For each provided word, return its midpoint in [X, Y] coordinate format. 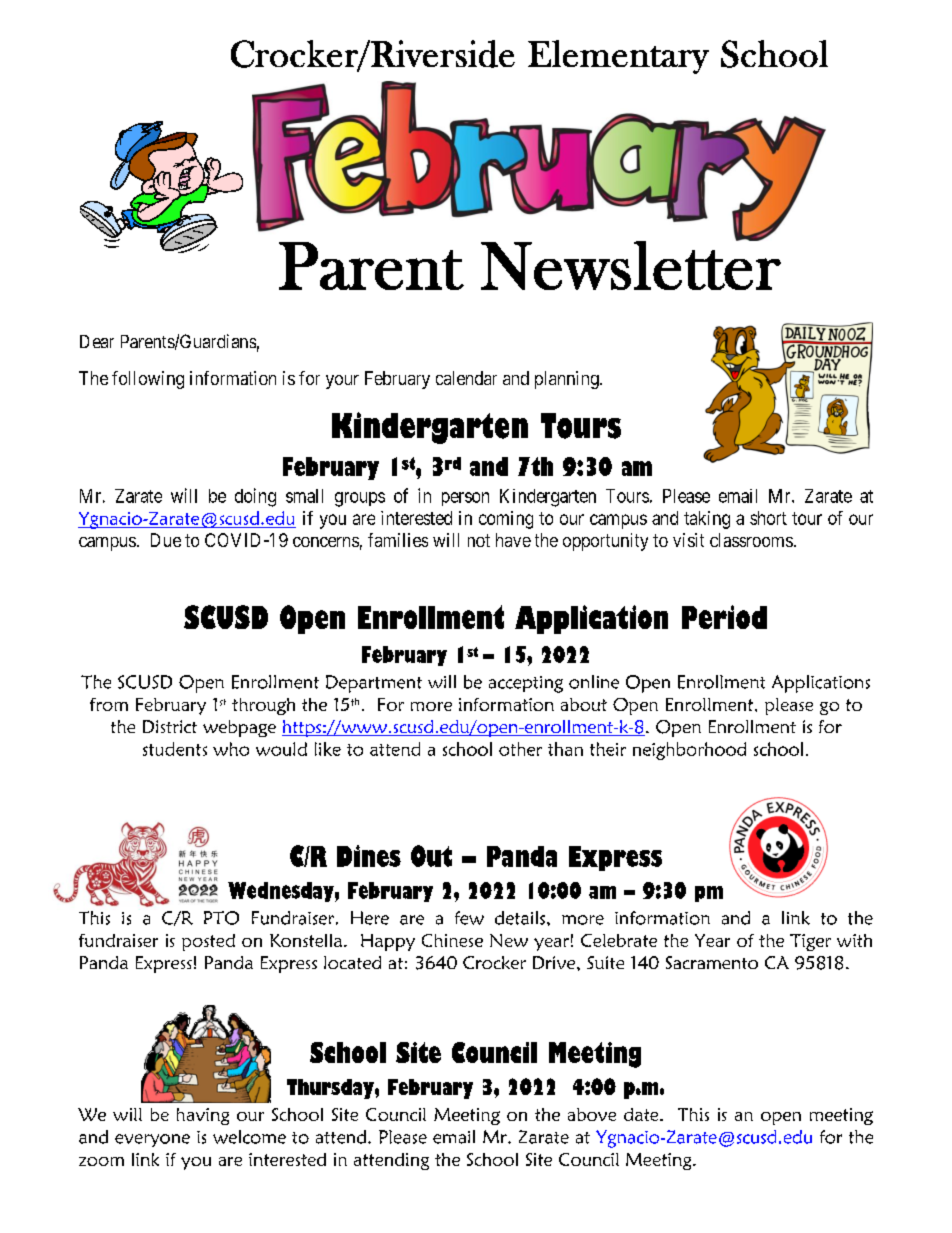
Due [166, 540]
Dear [97, 341]
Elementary [618, 57]
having [203, 1116]
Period [724, 617]
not [479, 540]
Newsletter [631, 264]
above [592, 1114]
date [642, 1114]
